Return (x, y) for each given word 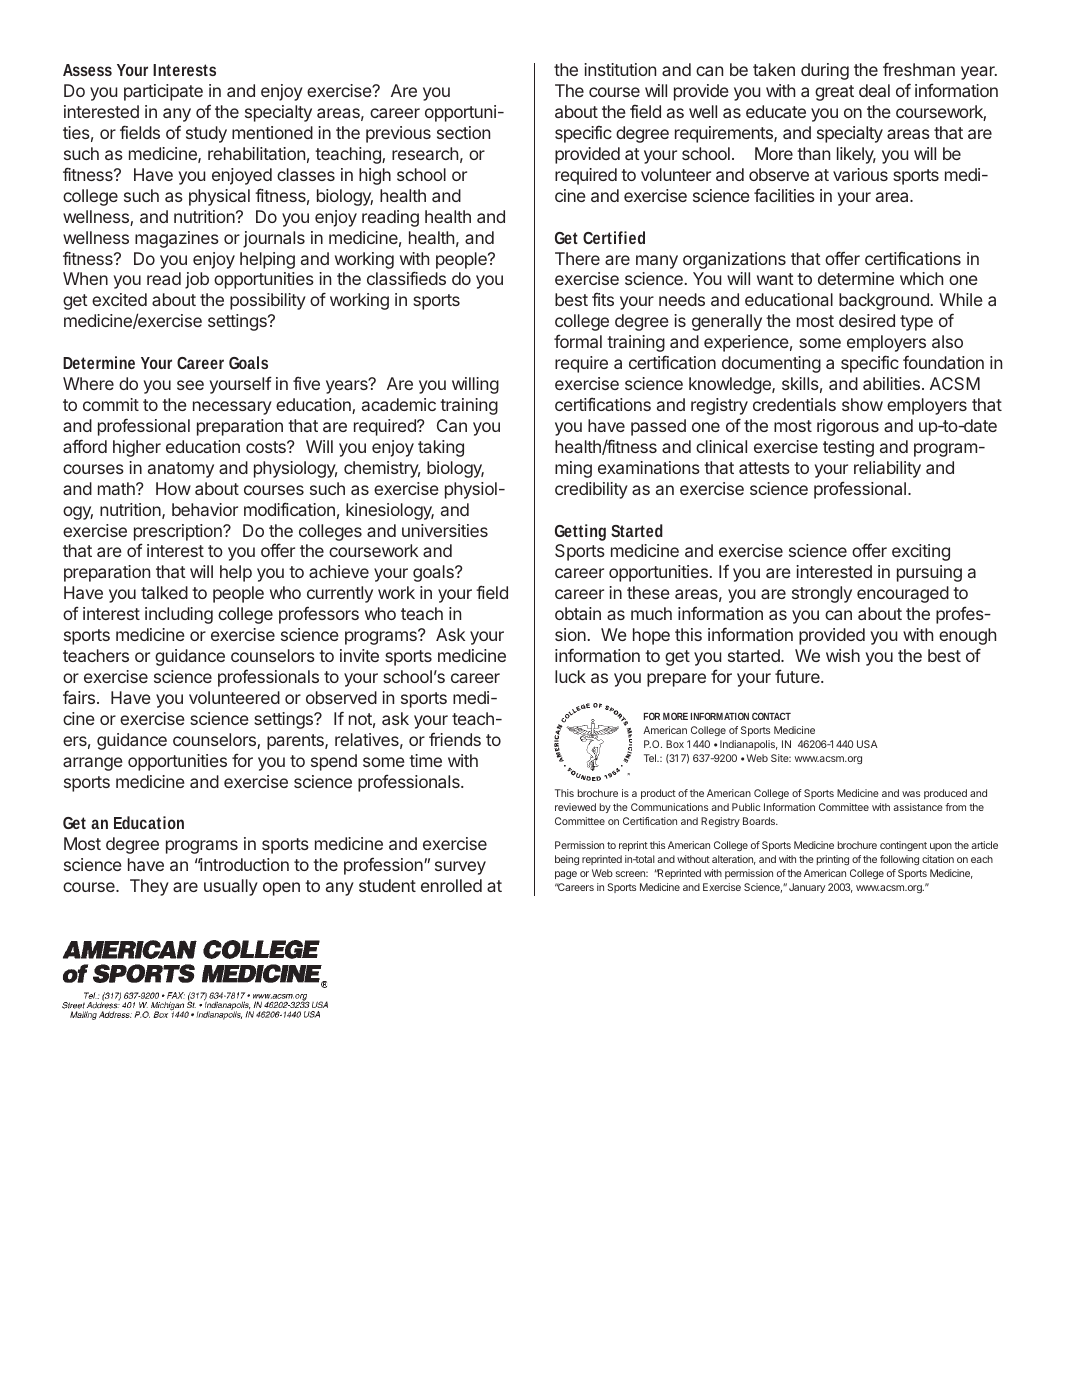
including (179, 615)
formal (578, 341)
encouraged (903, 594)
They (149, 887)
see (190, 385)
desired (867, 320)
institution (620, 69)
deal (874, 90)
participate (163, 92)
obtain (578, 613)
